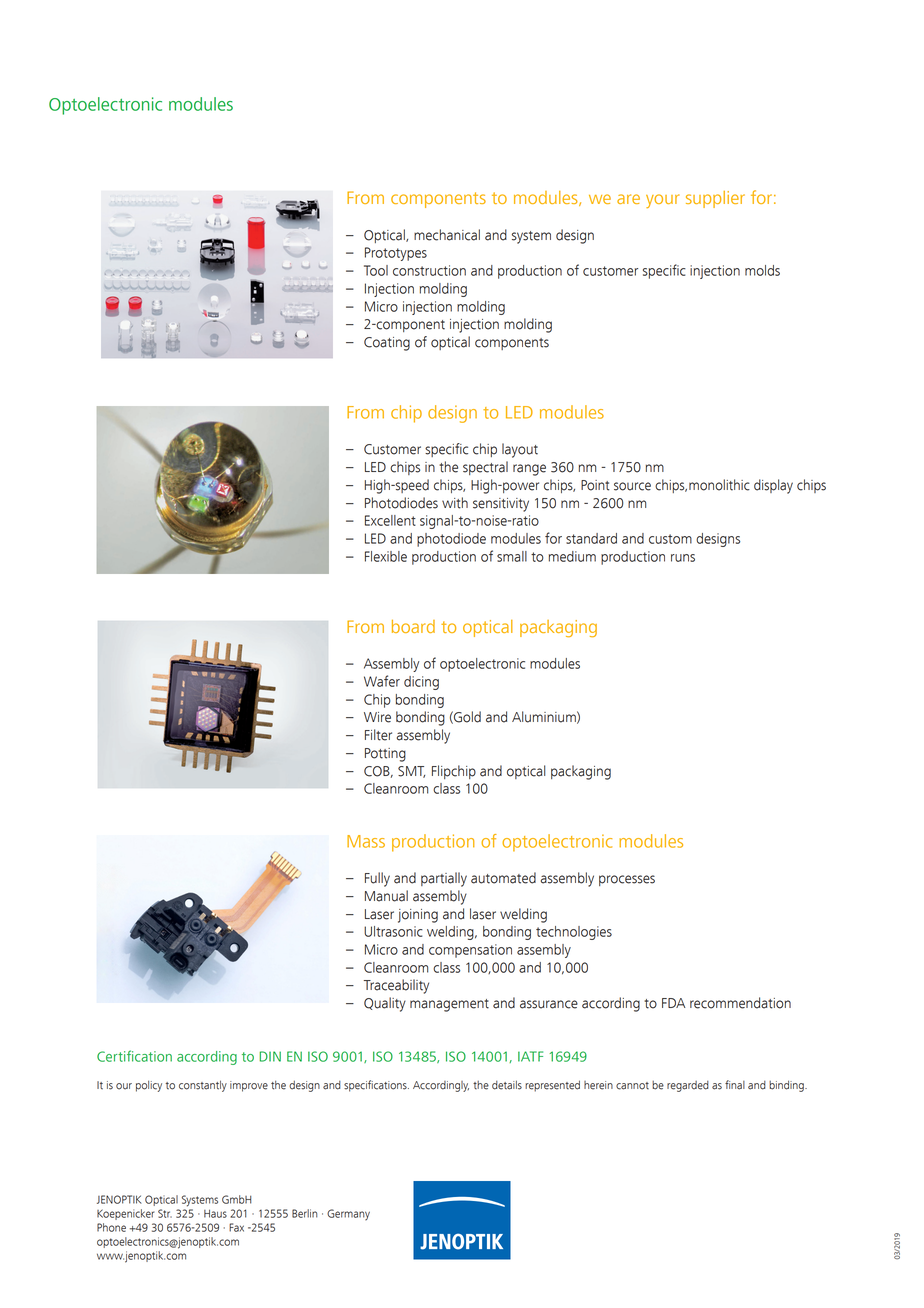  What do you see at coordinates (447, 235) in the screenshot?
I see `mechanical` at bounding box center [447, 235].
